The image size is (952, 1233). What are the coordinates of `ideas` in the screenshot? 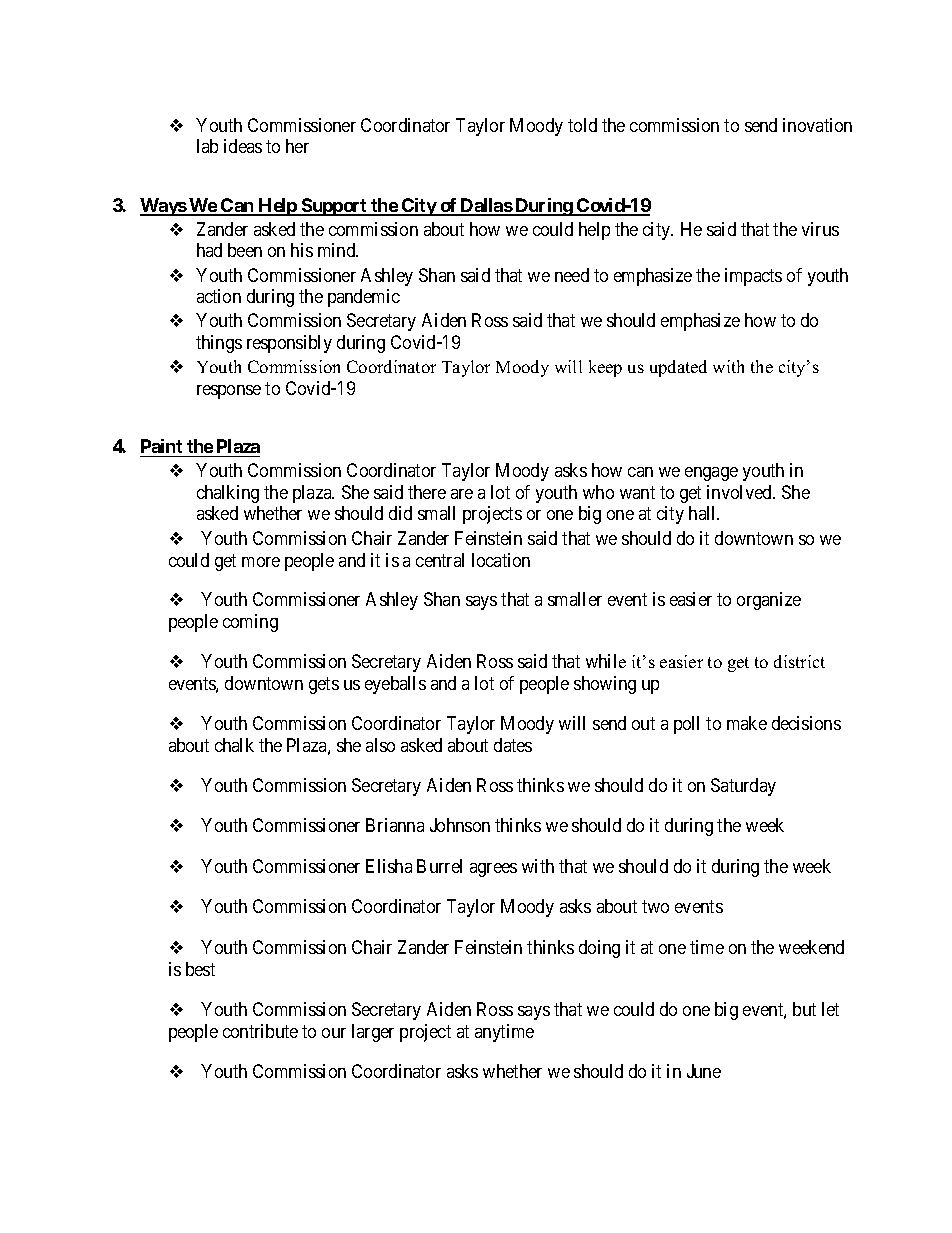 It's located at (243, 146).
